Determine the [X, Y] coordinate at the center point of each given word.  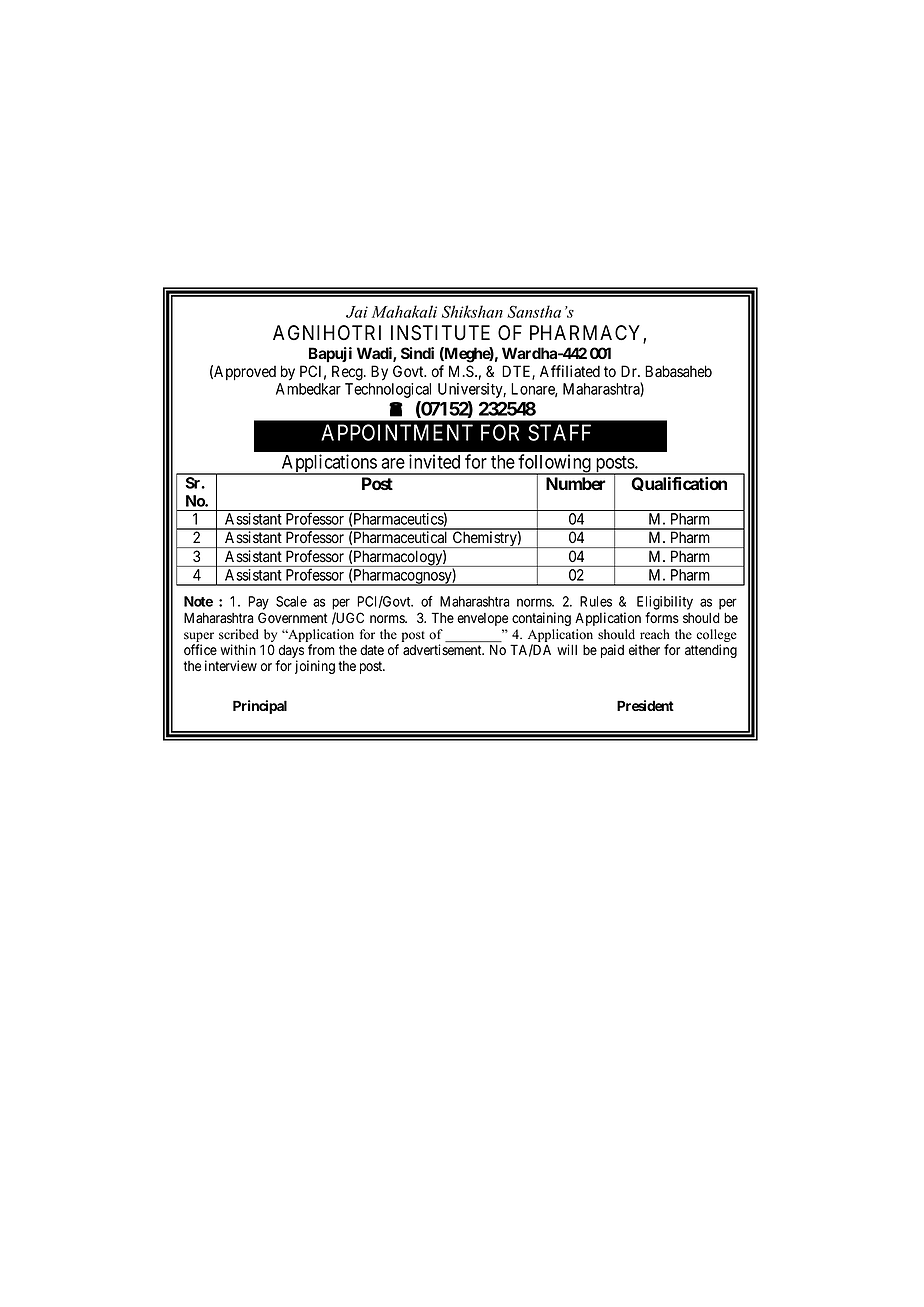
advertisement [443, 649]
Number [576, 483]
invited [434, 461]
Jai [357, 312]
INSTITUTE [440, 333]
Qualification [679, 484]
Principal [260, 707]
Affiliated [570, 371]
